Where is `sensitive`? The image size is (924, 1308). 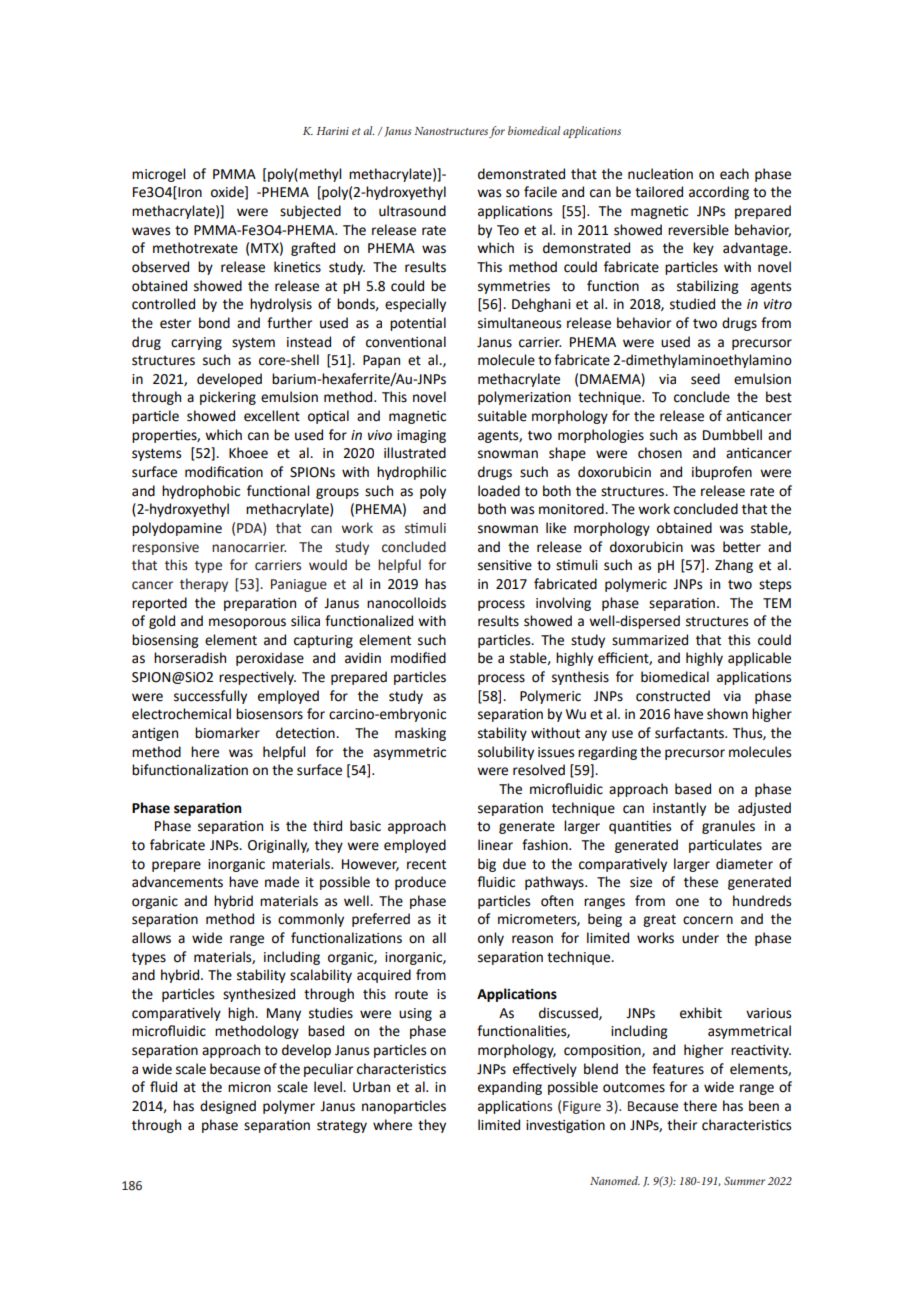
sensitive is located at coordinates (505, 565).
